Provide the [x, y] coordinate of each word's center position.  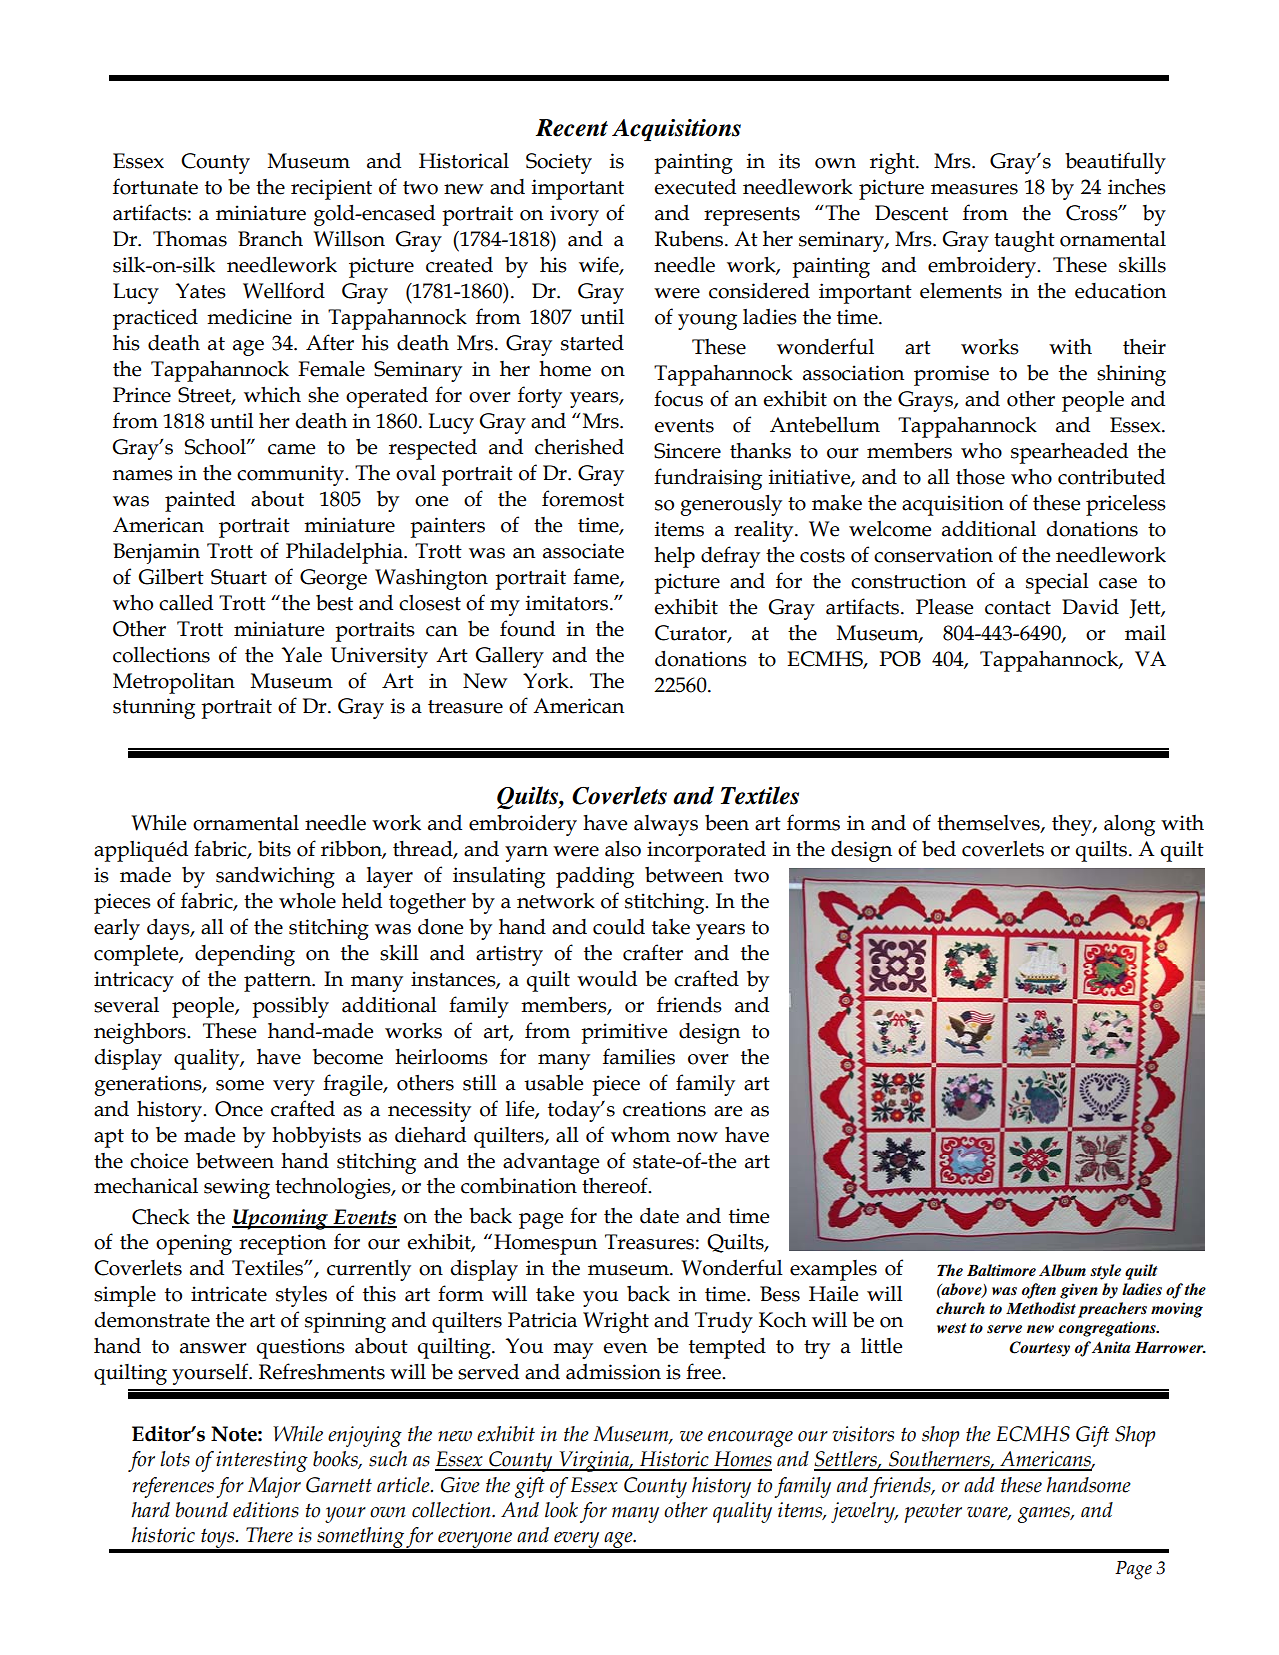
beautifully [1115, 163]
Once [239, 1109]
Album [1062, 1270]
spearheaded [1069, 453]
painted [200, 501]
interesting [262, 1461]
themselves [989, 823]
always [666, 825]
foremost [583, 498]
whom [640, 1135]
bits [274, 848]
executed [695, 186]
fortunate [155, 186]
